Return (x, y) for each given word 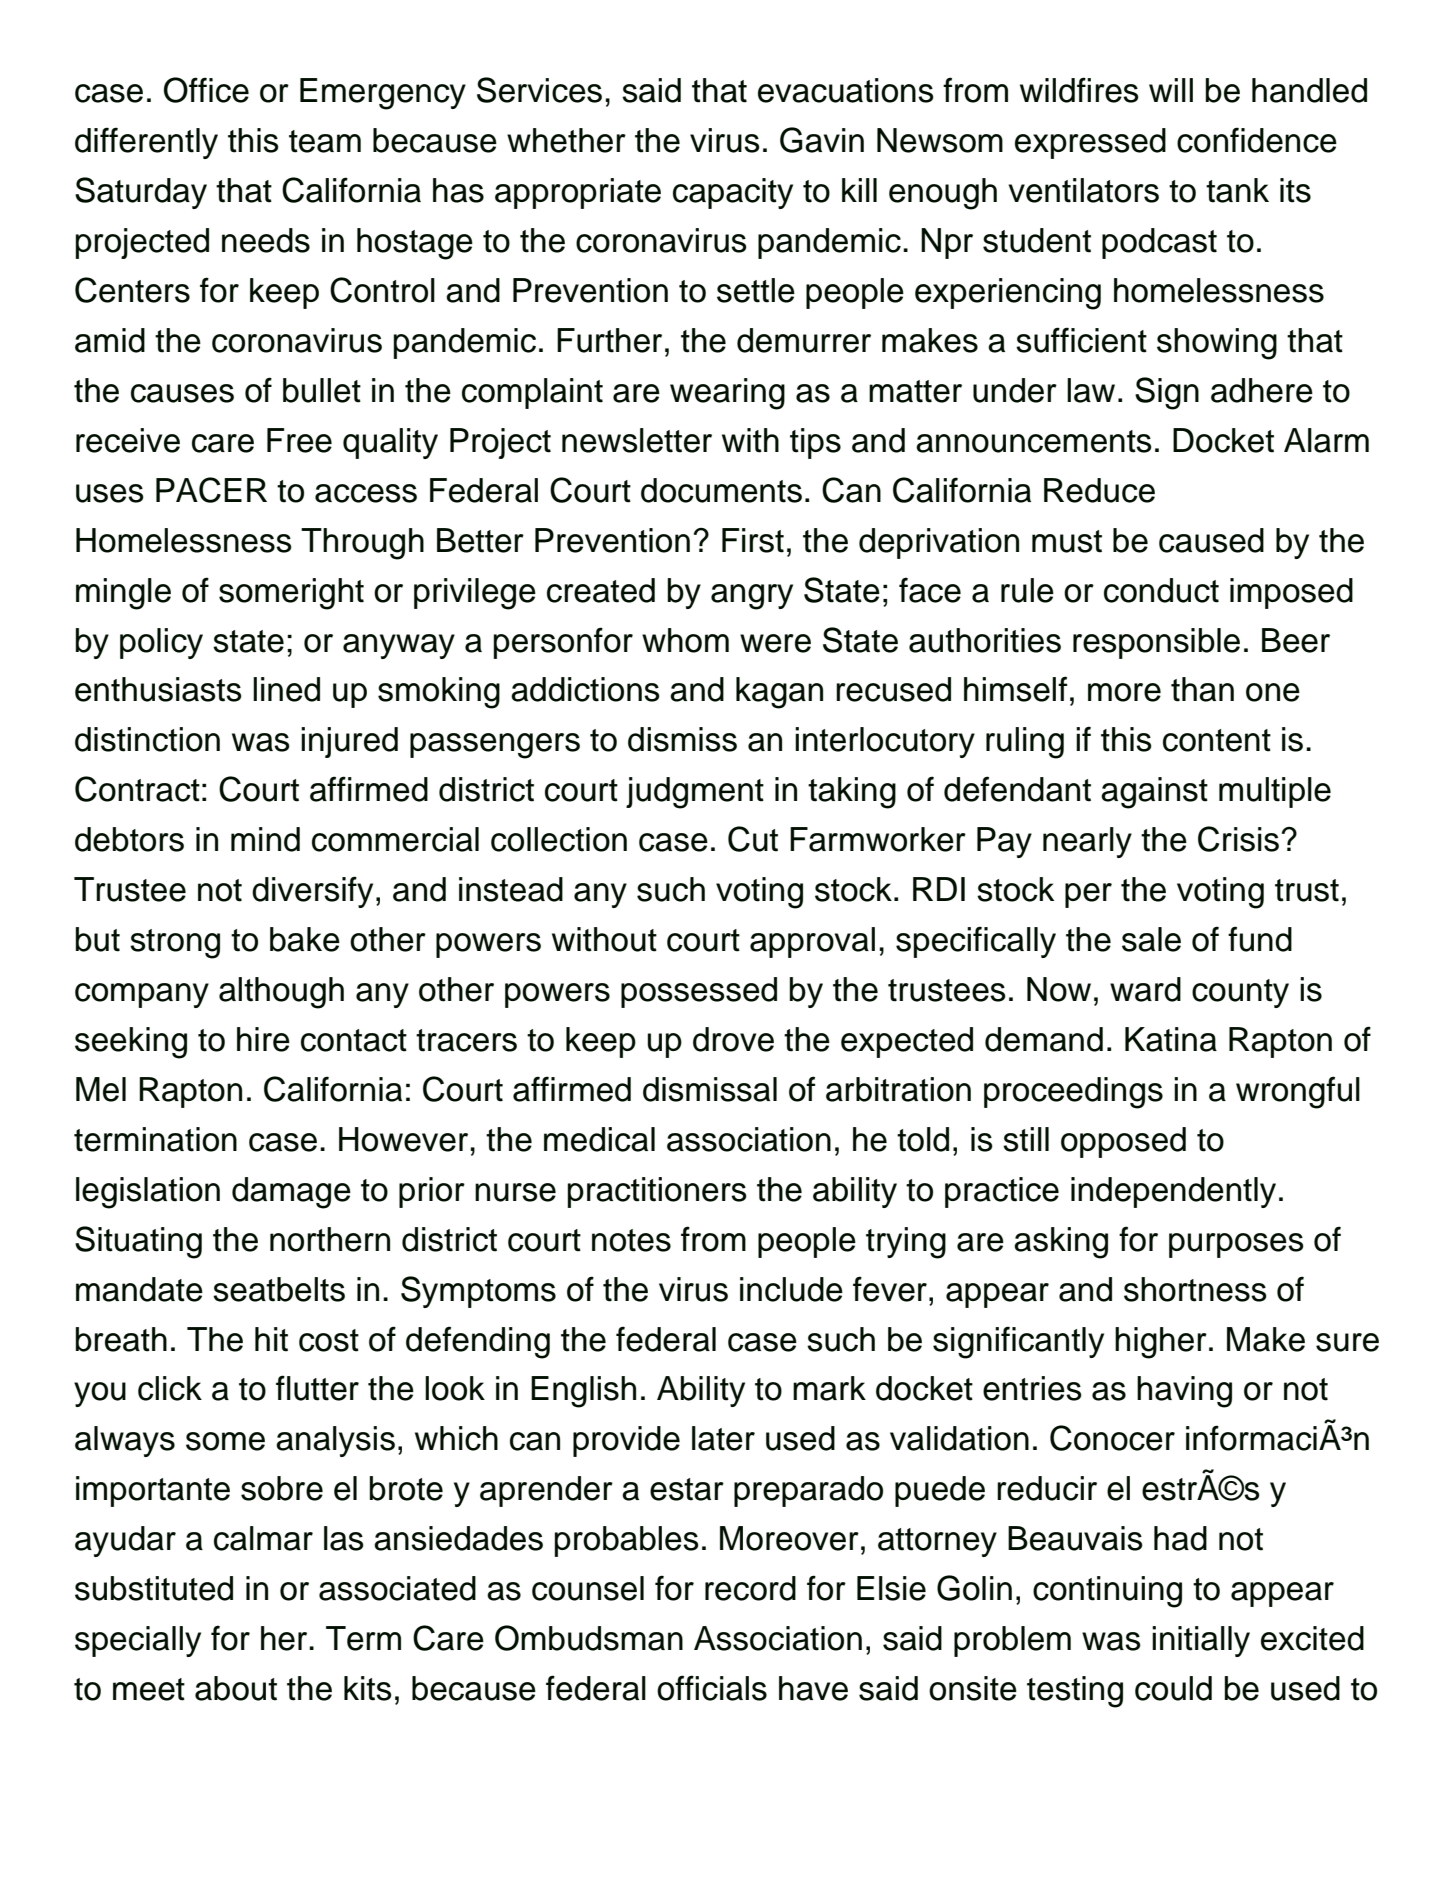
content (1217, 740)
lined (286, 689)
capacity (733, 193)
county (1240, 993)
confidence (1257, 140)
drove (733, 1039)
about (236, 1688)
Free (299, 440)
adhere (1262, 390)
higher (1161, 1343)
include (791, 1289)
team (325, 141)
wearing (727, 394)
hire (263, 1039)
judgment (695, 793)
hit (271, 1339)
